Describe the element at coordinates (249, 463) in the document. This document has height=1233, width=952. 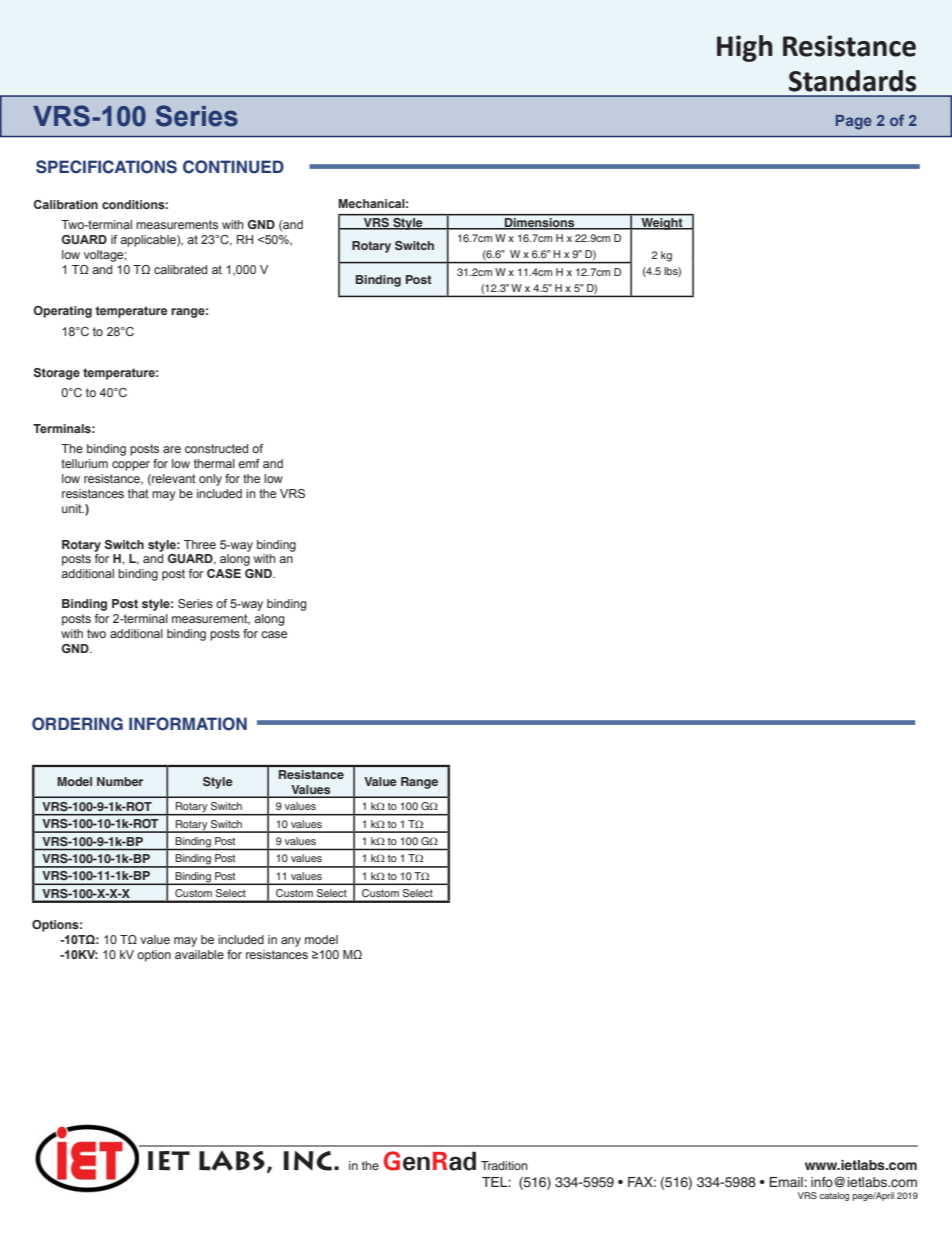
I see `emf` at that location.
